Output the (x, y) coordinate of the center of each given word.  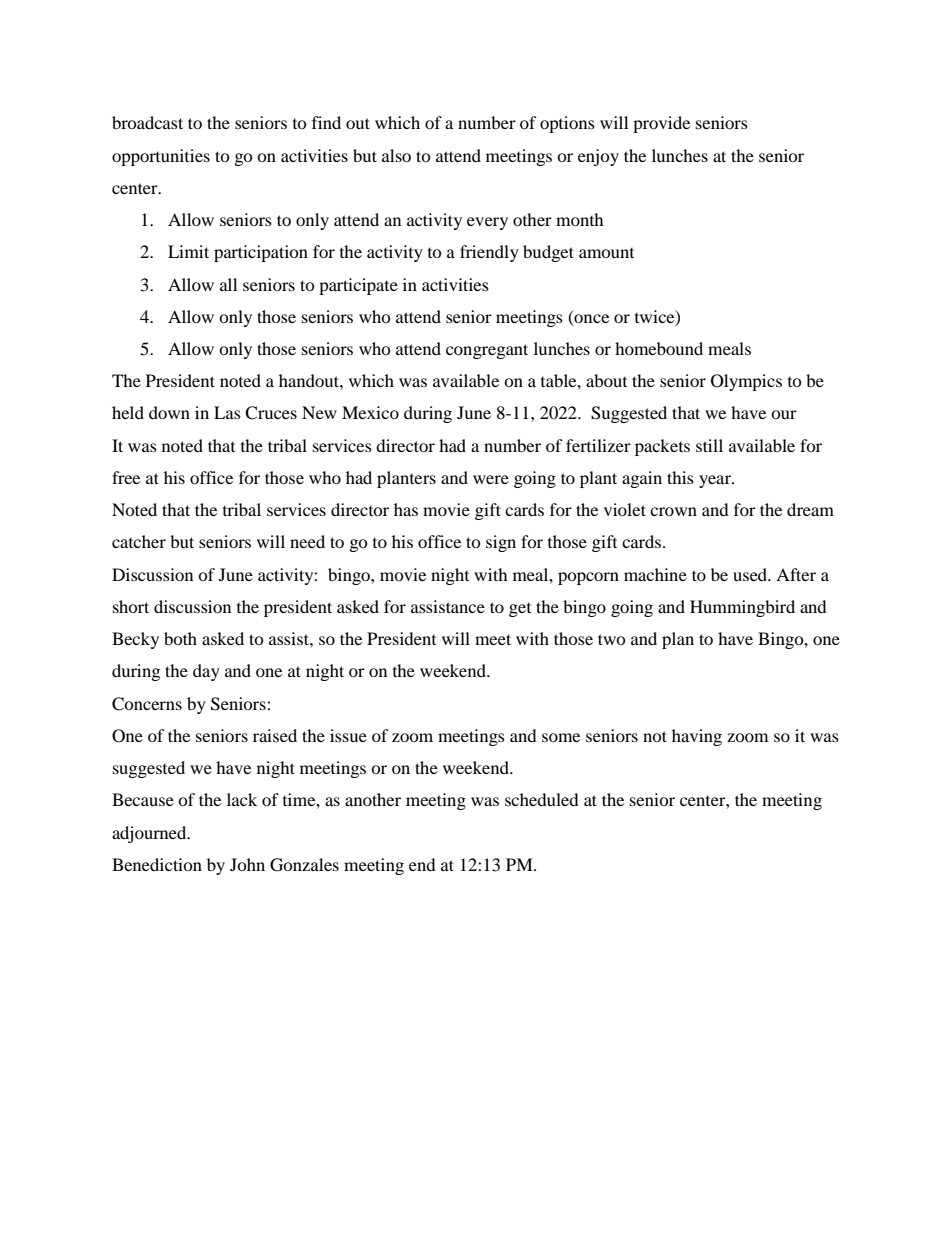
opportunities (161, 157)
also (396, 155)
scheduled (542, 799)
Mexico (370, 412)
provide (661, 124)
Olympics (746, 382)
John (247, 864)
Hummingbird (742, 608)
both (180, 638)
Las (227, 412)
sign (501, 543)
